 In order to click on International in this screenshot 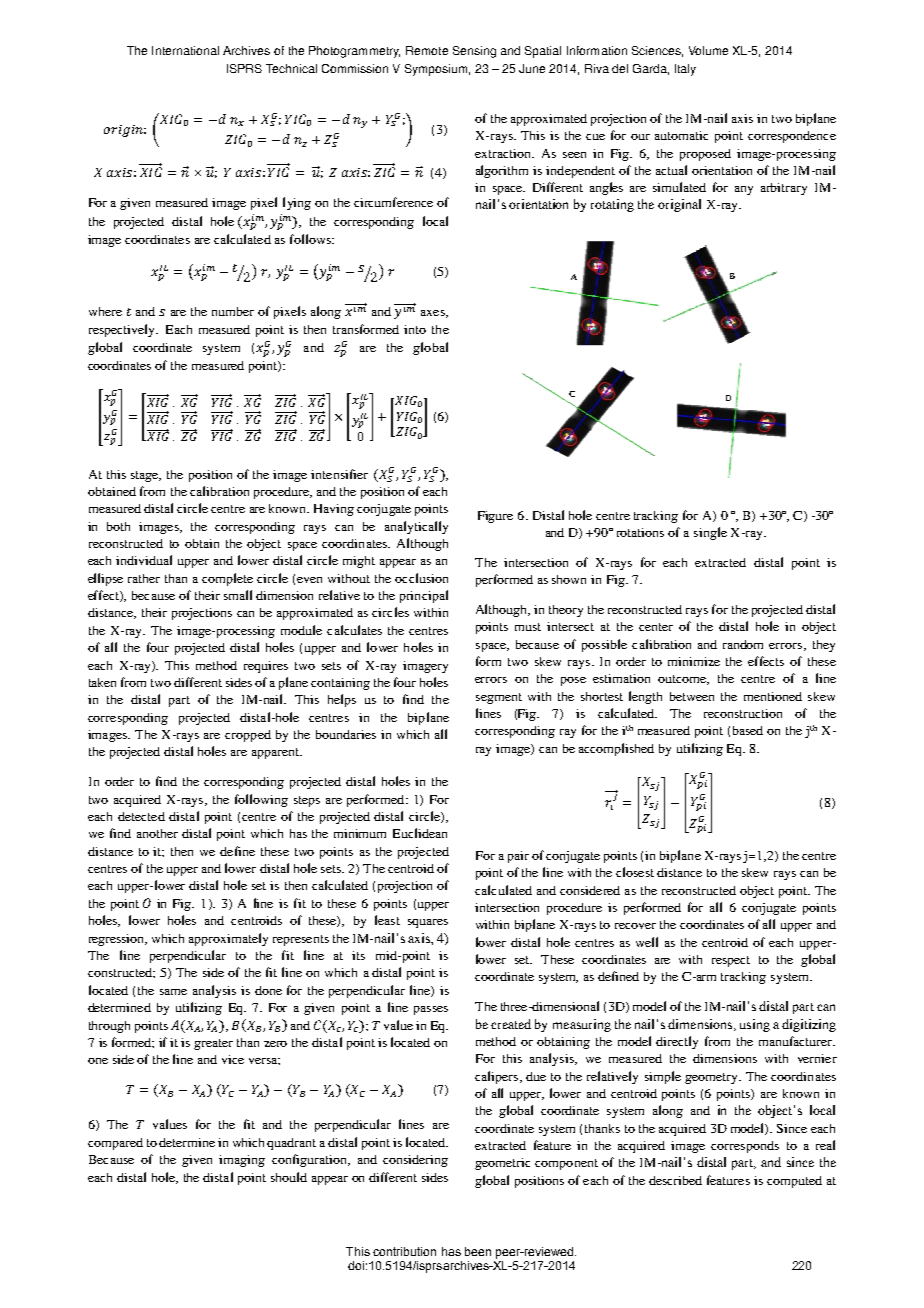, I will do `click(185, 50)`.
